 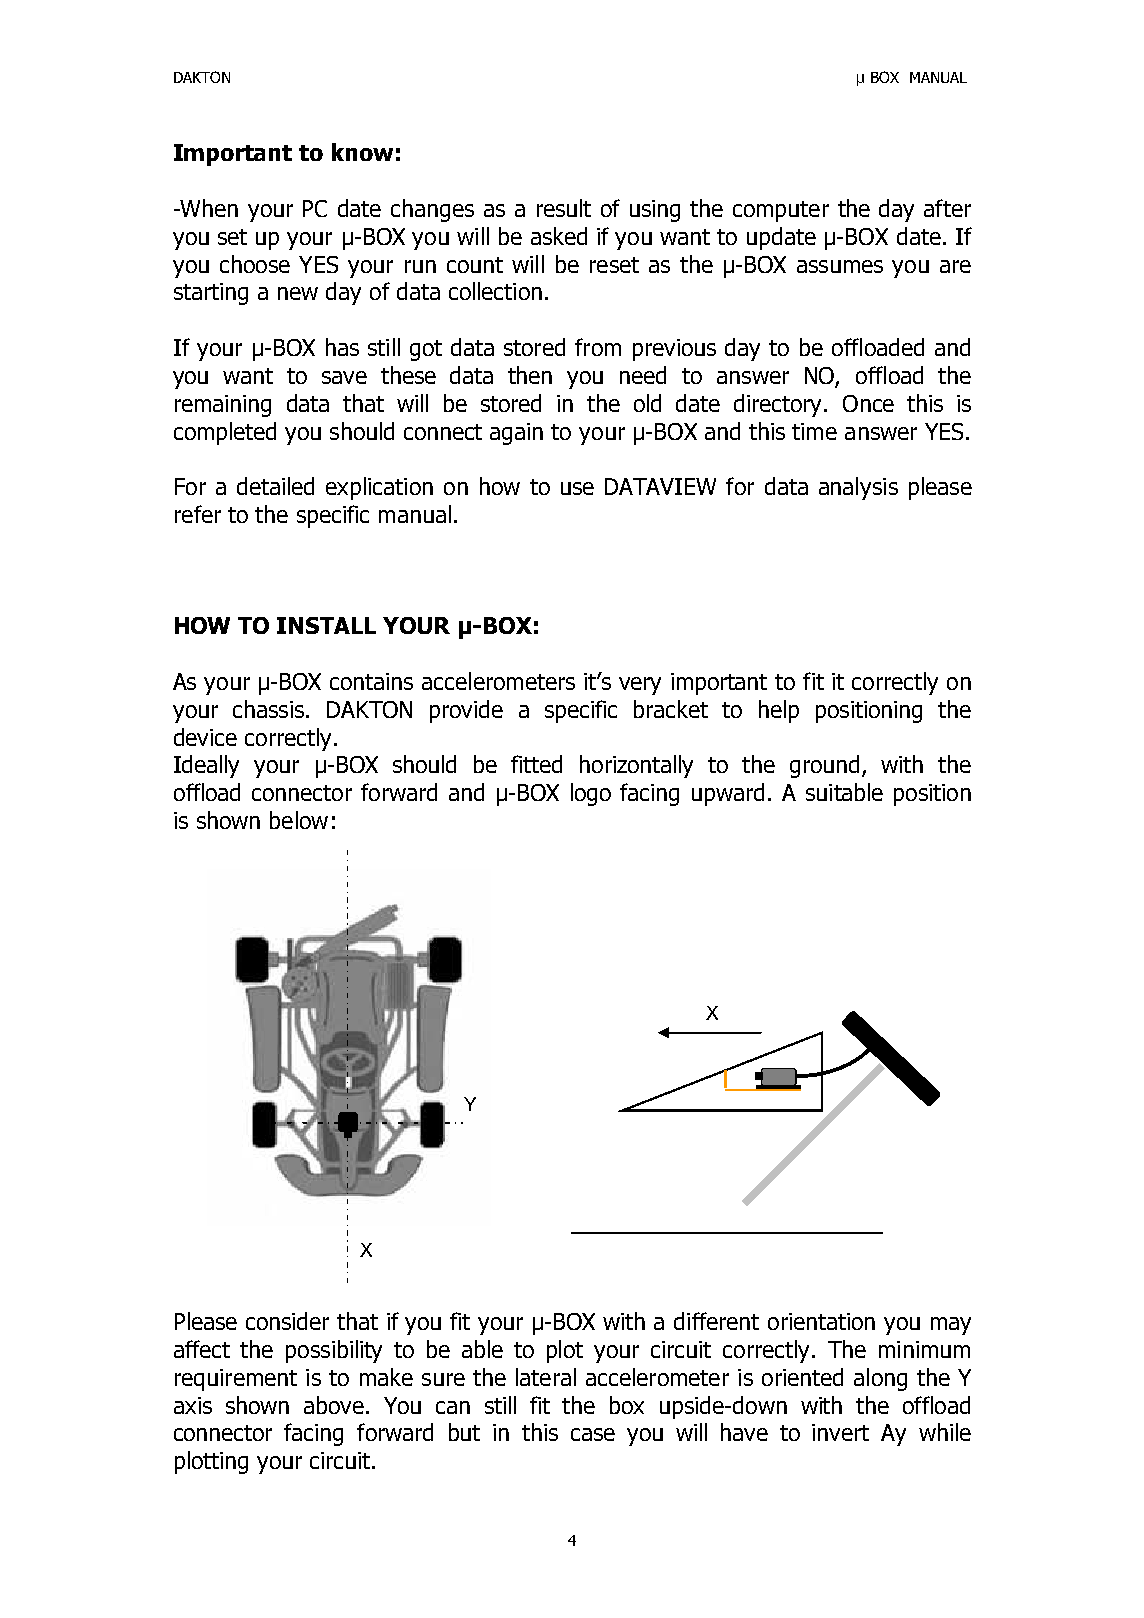 I want to click on below, so click(x=299, y=820).
